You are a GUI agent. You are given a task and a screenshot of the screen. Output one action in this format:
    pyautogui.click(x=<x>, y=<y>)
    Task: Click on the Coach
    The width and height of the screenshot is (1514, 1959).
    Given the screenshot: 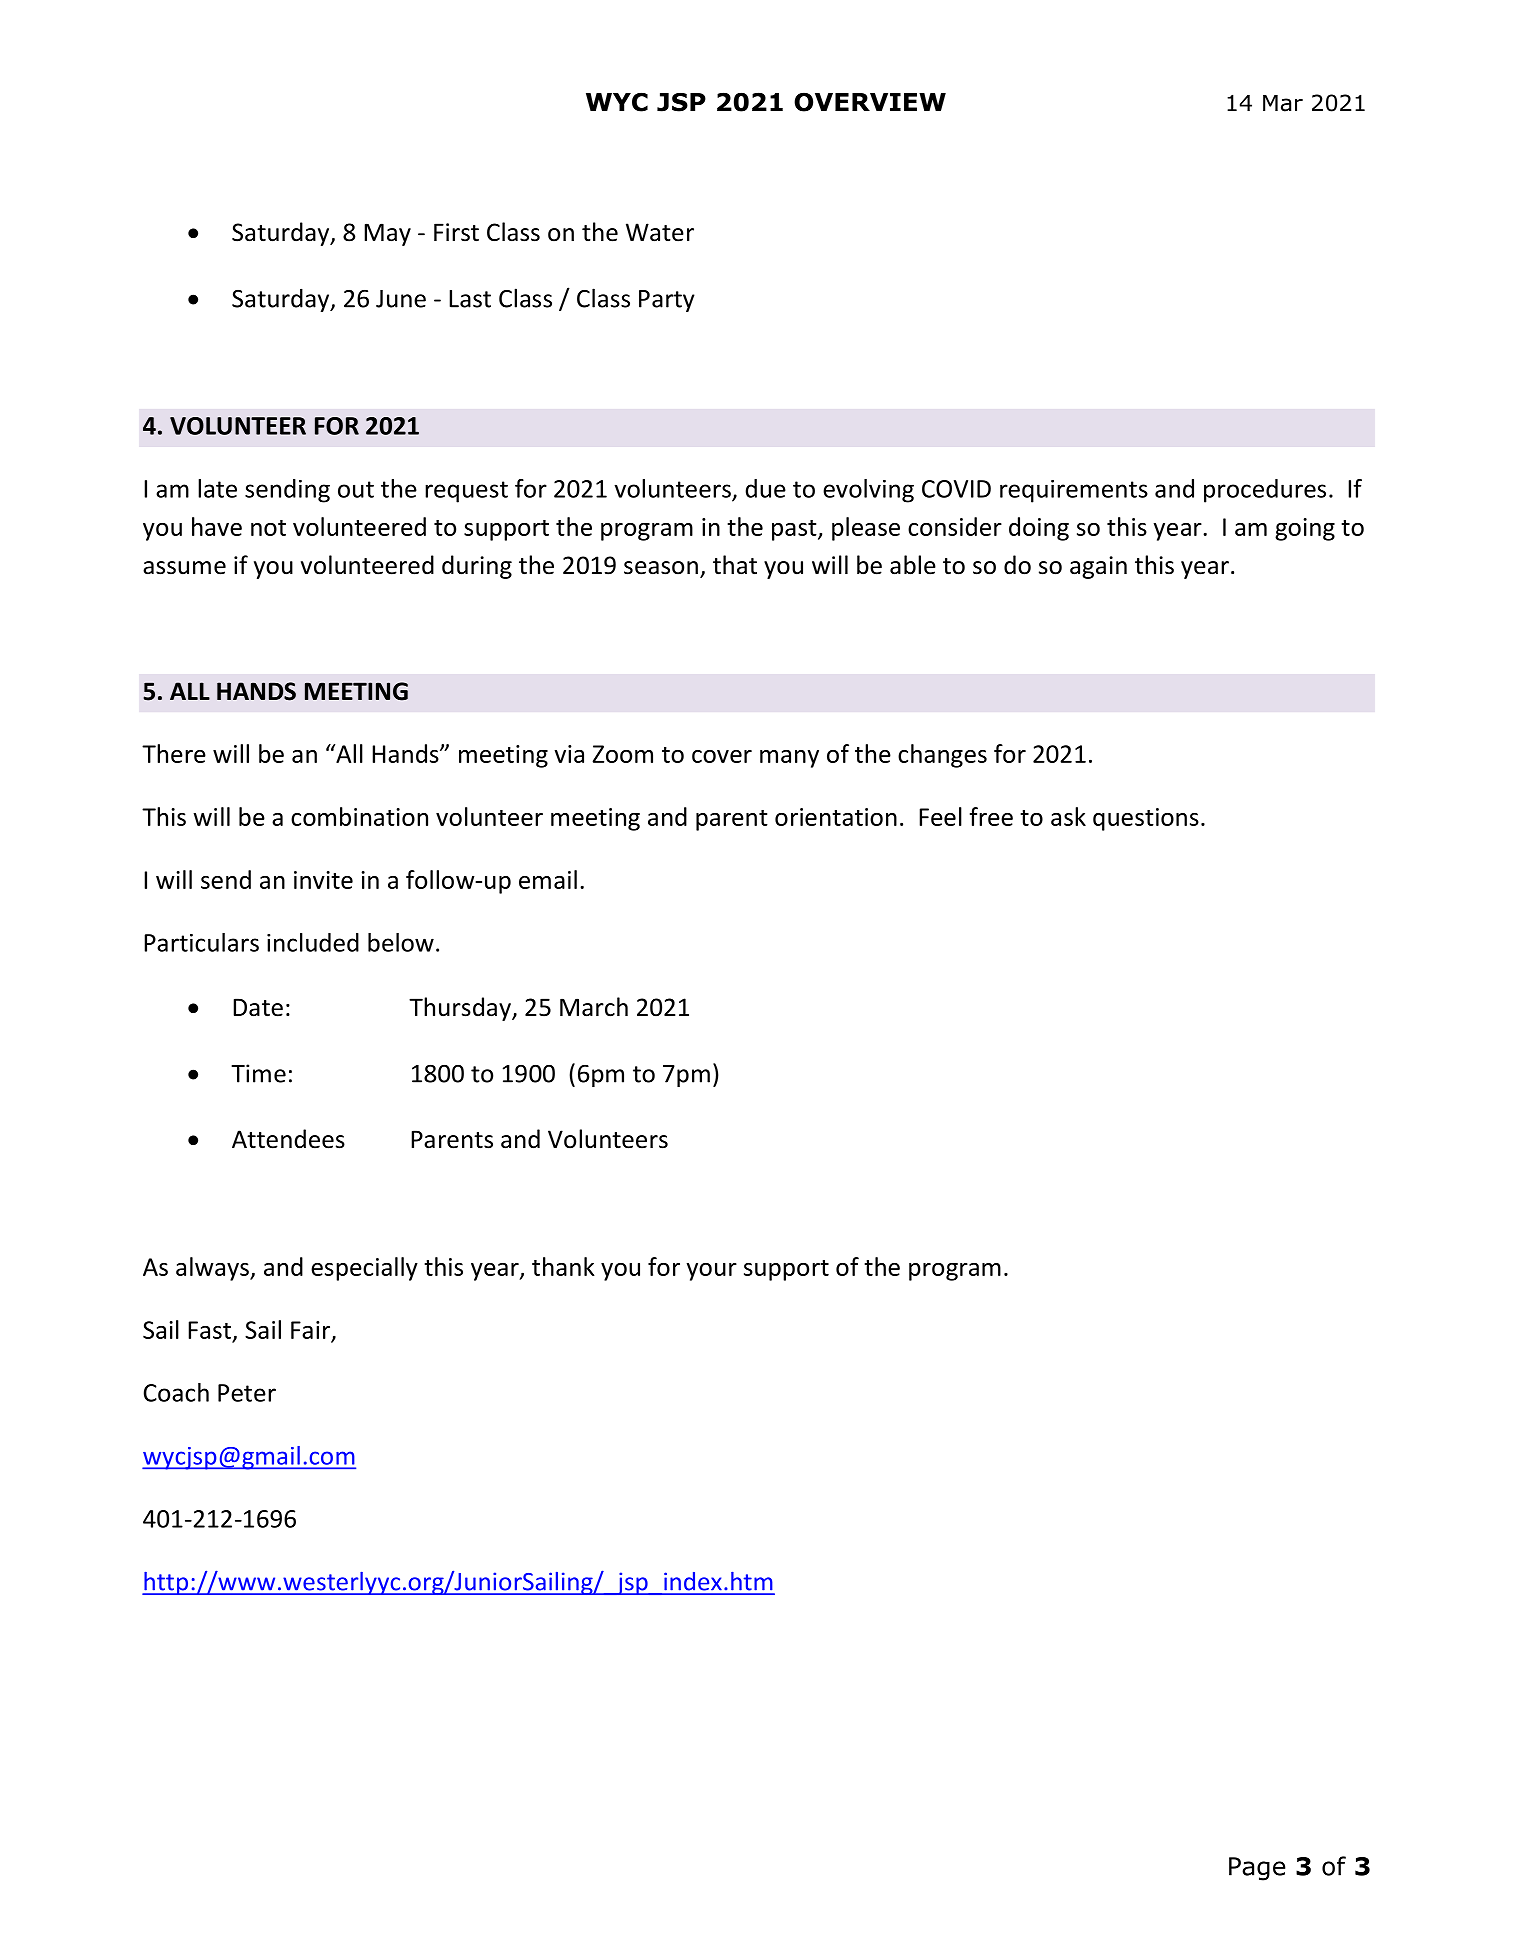 What is the action you would take?
    pyautogui.click(x=176, y=1392)
